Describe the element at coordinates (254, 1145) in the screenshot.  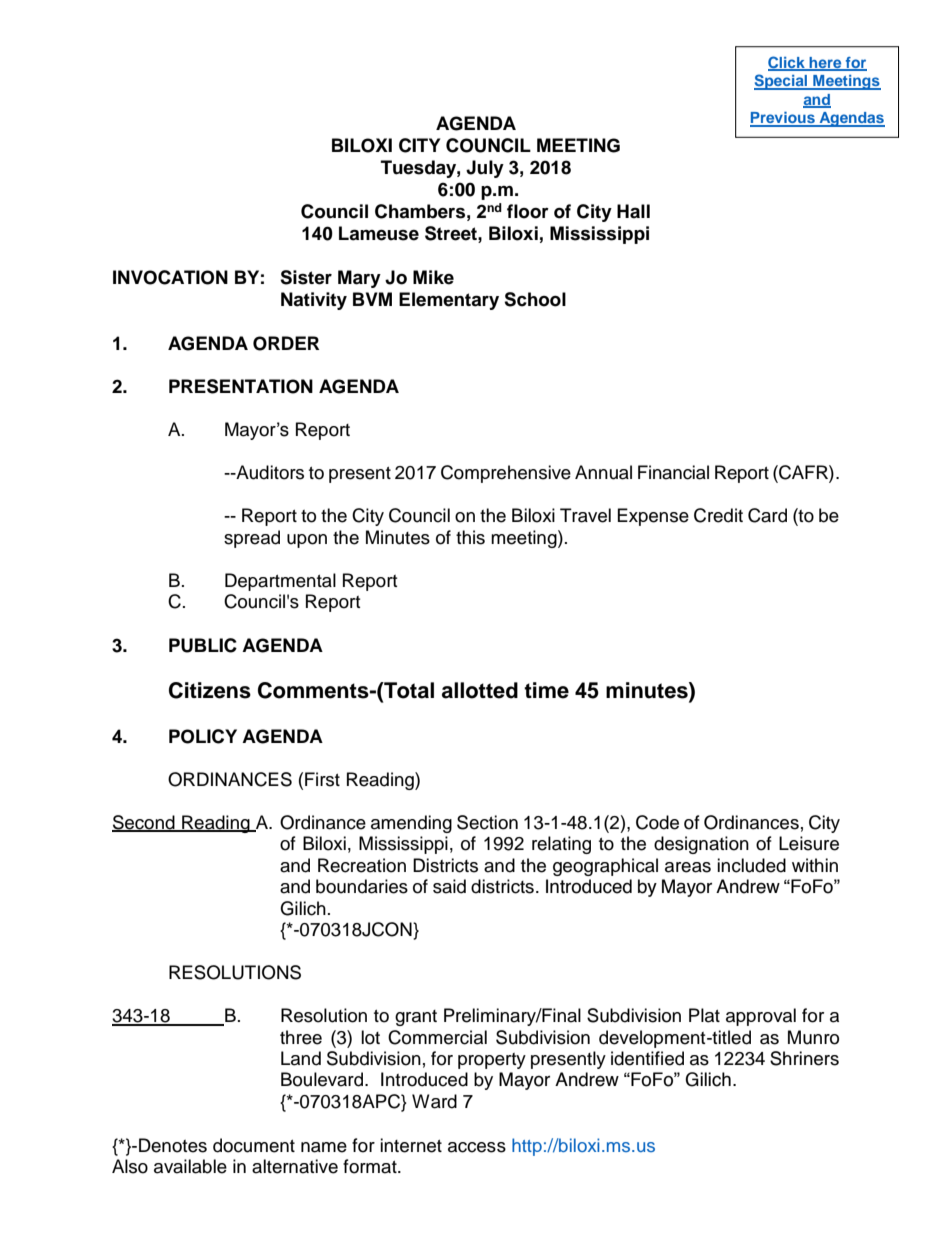
I see `document` at that location.
